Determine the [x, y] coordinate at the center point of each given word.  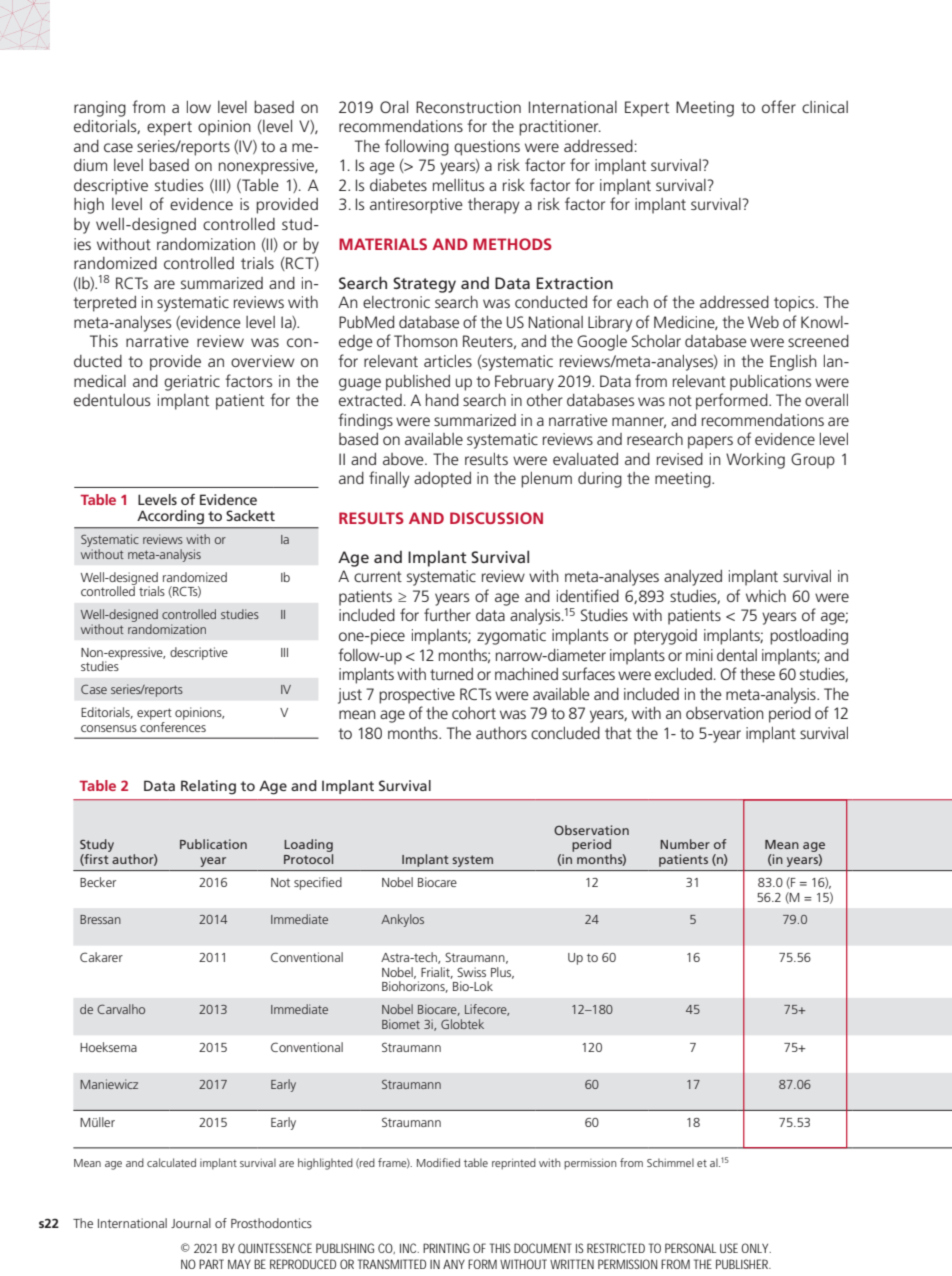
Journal [191, 1223]
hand [442, 400]
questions [487, 148]
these [757, 674]
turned [451, 674]
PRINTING [446, 1248]
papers [710, 442]
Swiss [471, 972]
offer [779, 106]
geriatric [192, 383]
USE [729, 1248]
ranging [100, 109]
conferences [173, 725]
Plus [502, 973]
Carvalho [121, 1009]
